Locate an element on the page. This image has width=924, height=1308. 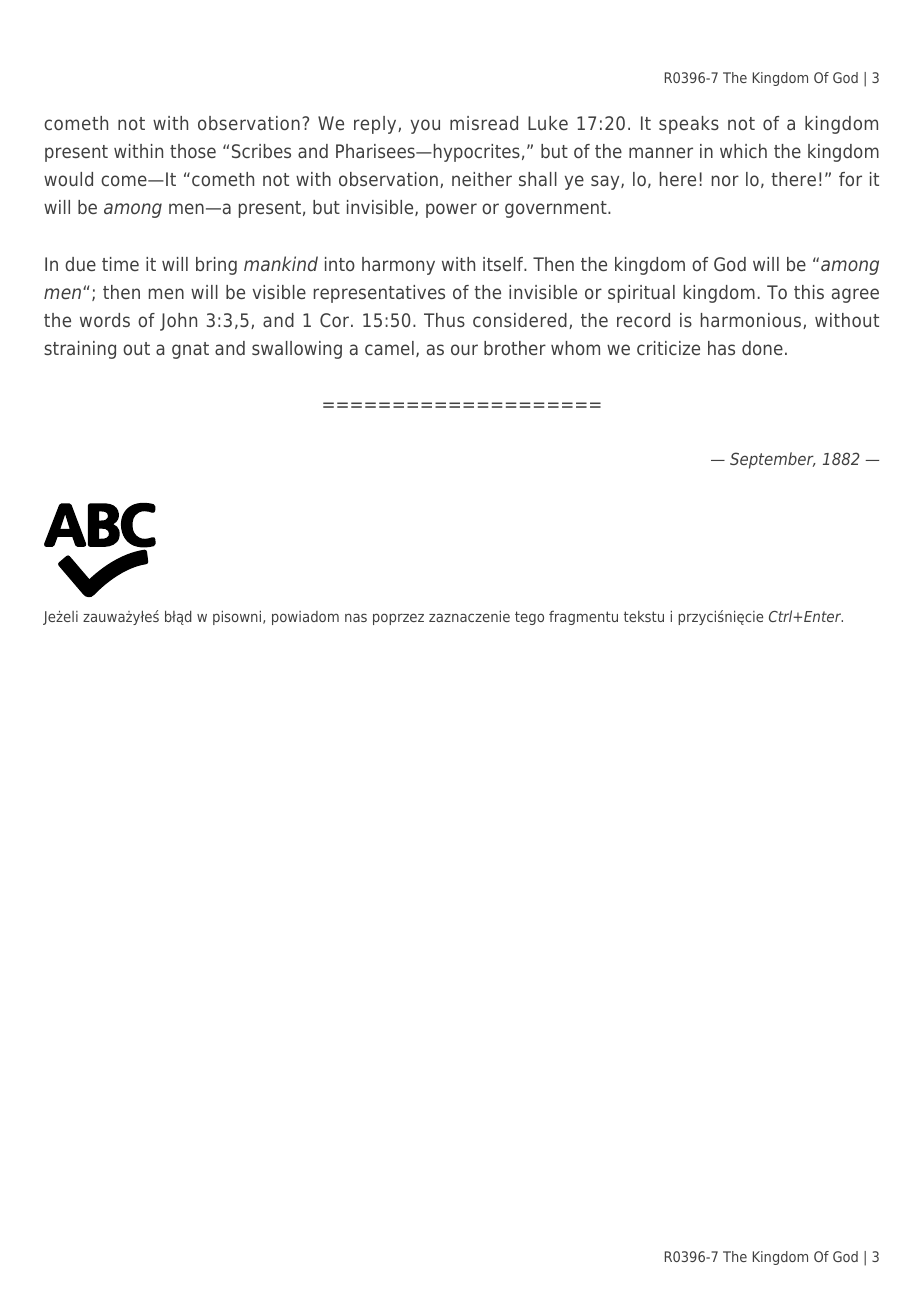
Thus is located at coordinates (444, 320).
